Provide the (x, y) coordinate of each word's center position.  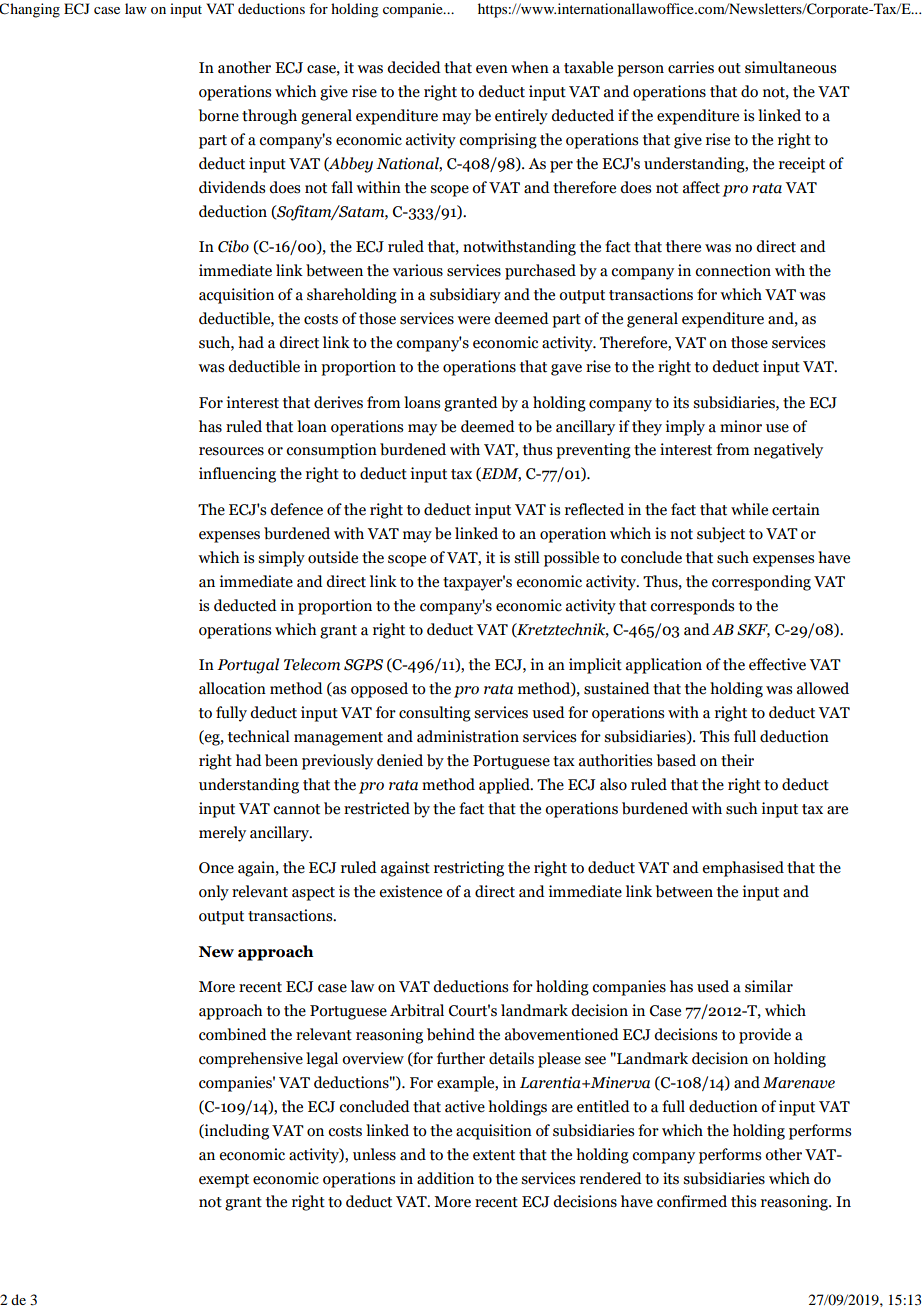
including (235, 1132)
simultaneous (790, 67)
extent (494, 1155)
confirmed (692, 1201)
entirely (521, 117)
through (269, 117)
